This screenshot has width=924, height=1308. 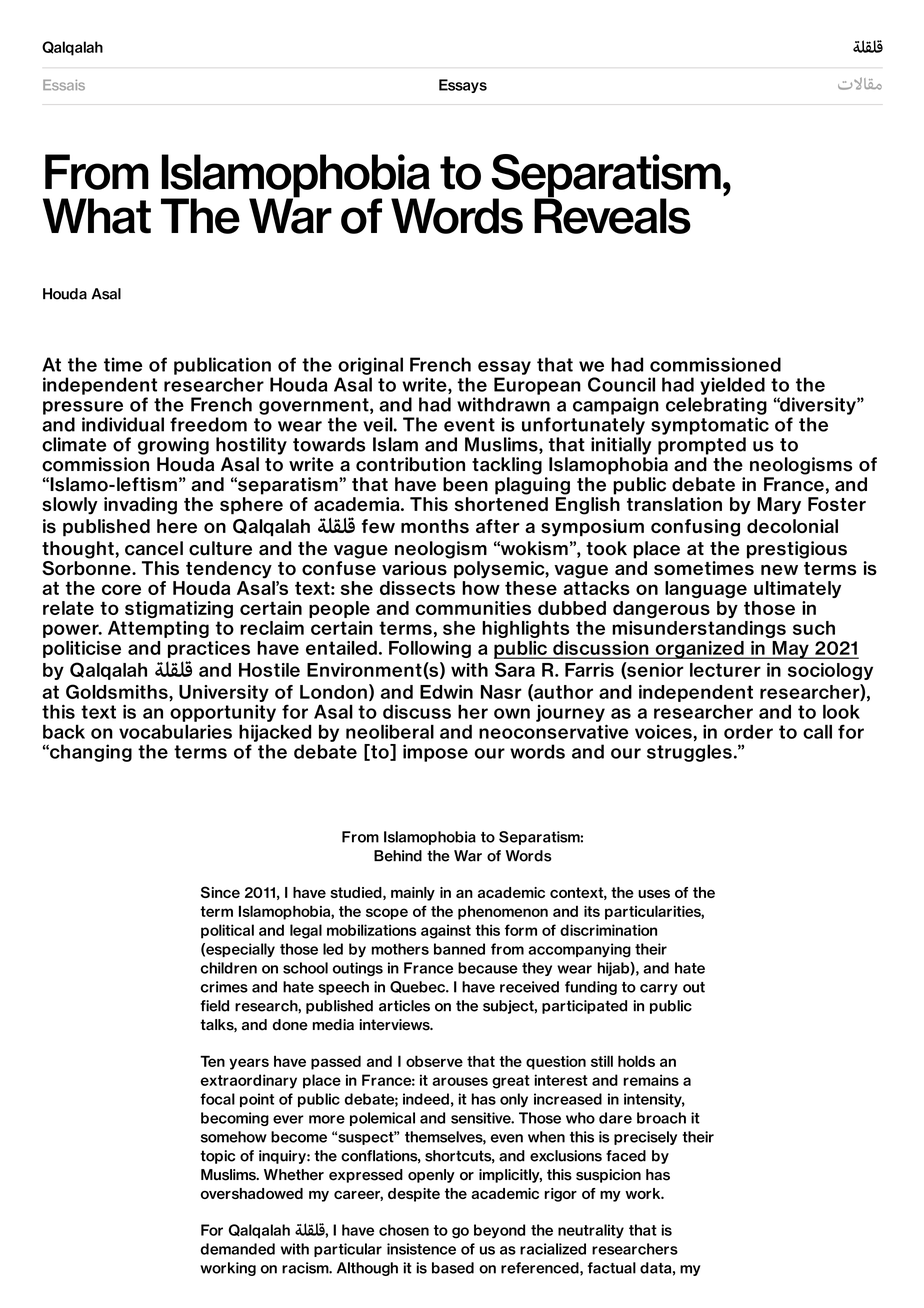 I want to click on factual, so click(x=612, y=1268).
